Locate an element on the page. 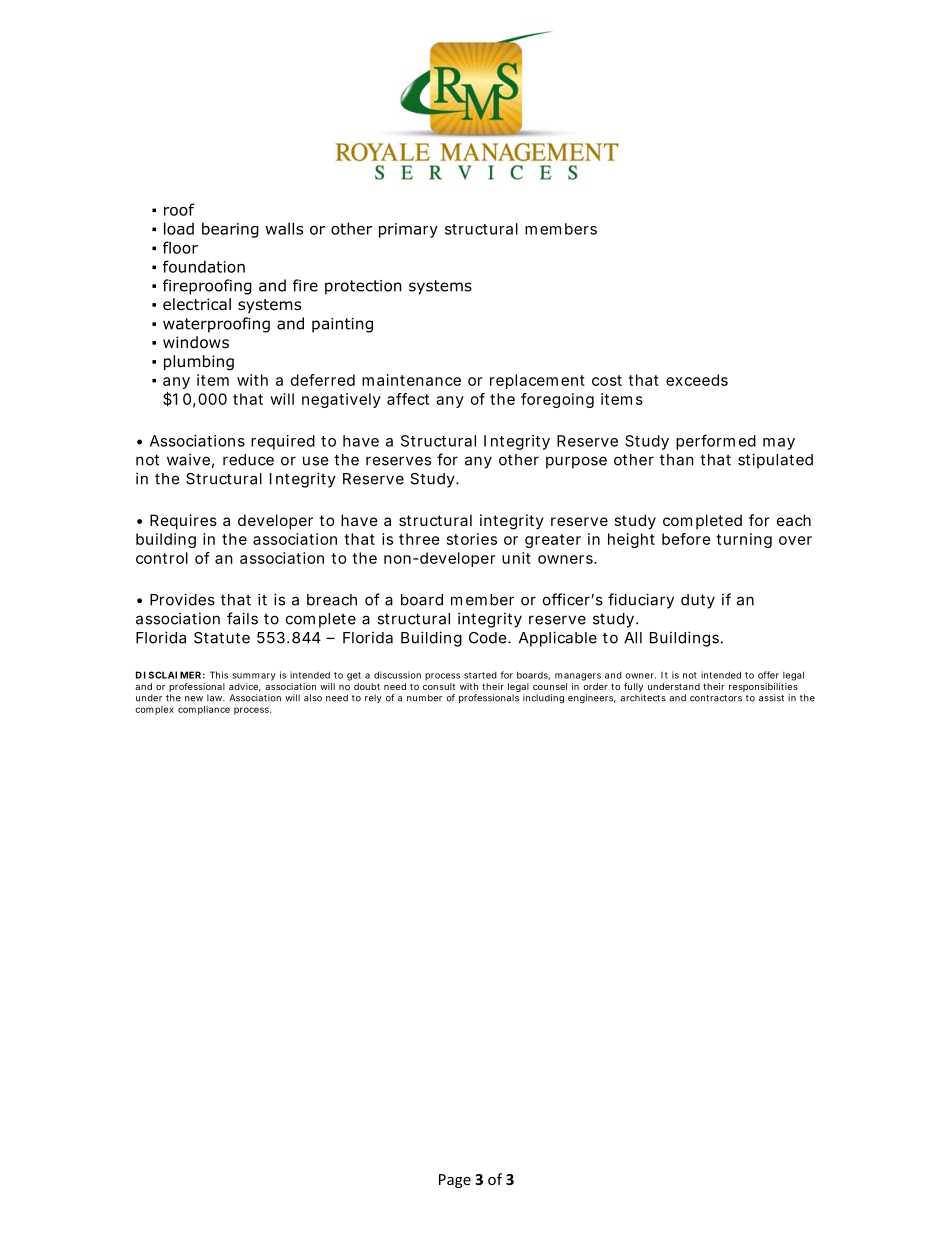 The image size is (952, 1233). contractors is located at coordinates (716, 698).
